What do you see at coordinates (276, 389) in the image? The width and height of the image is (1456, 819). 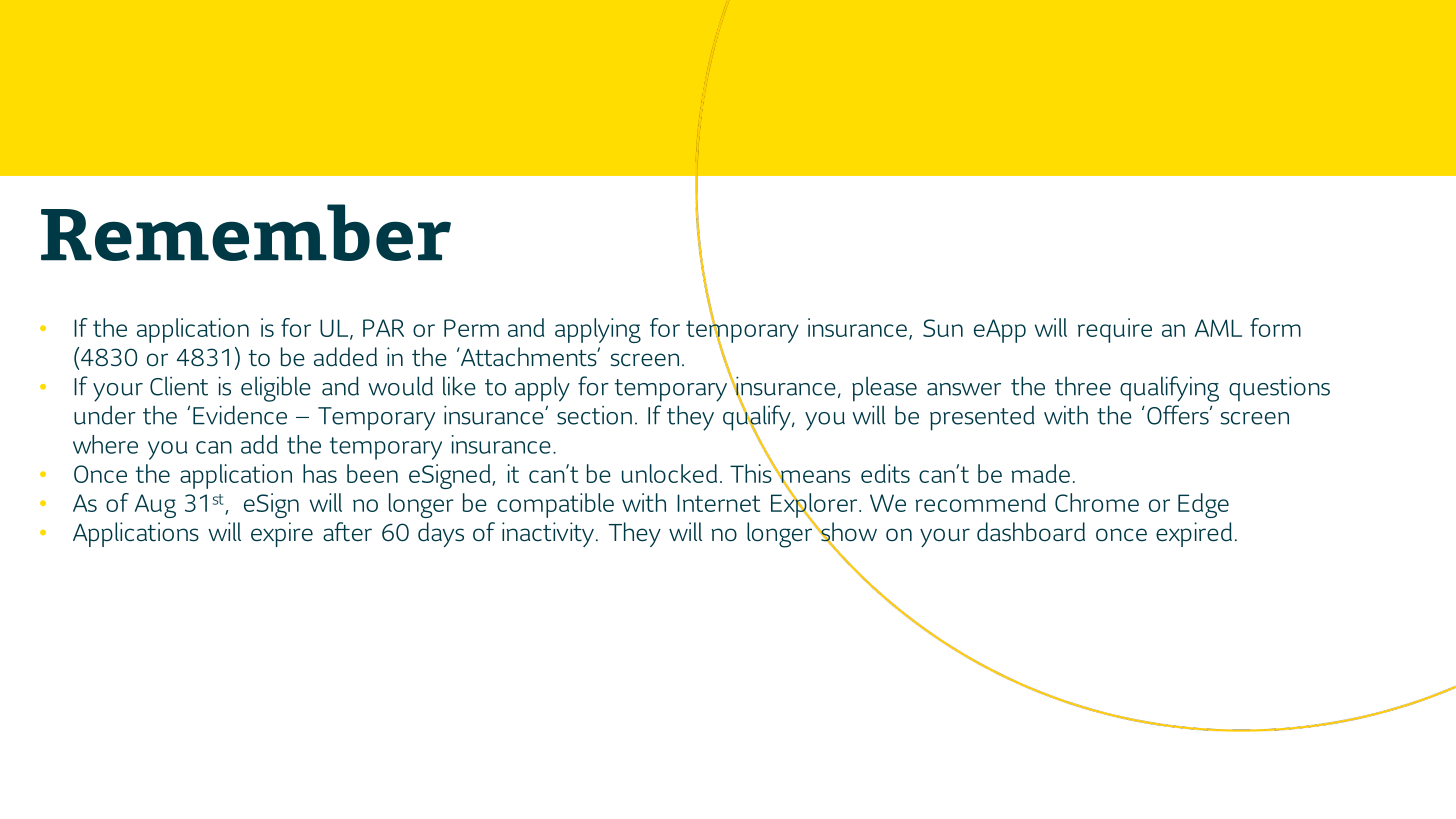 I see `eligible` at bounding box center [276, 389].
